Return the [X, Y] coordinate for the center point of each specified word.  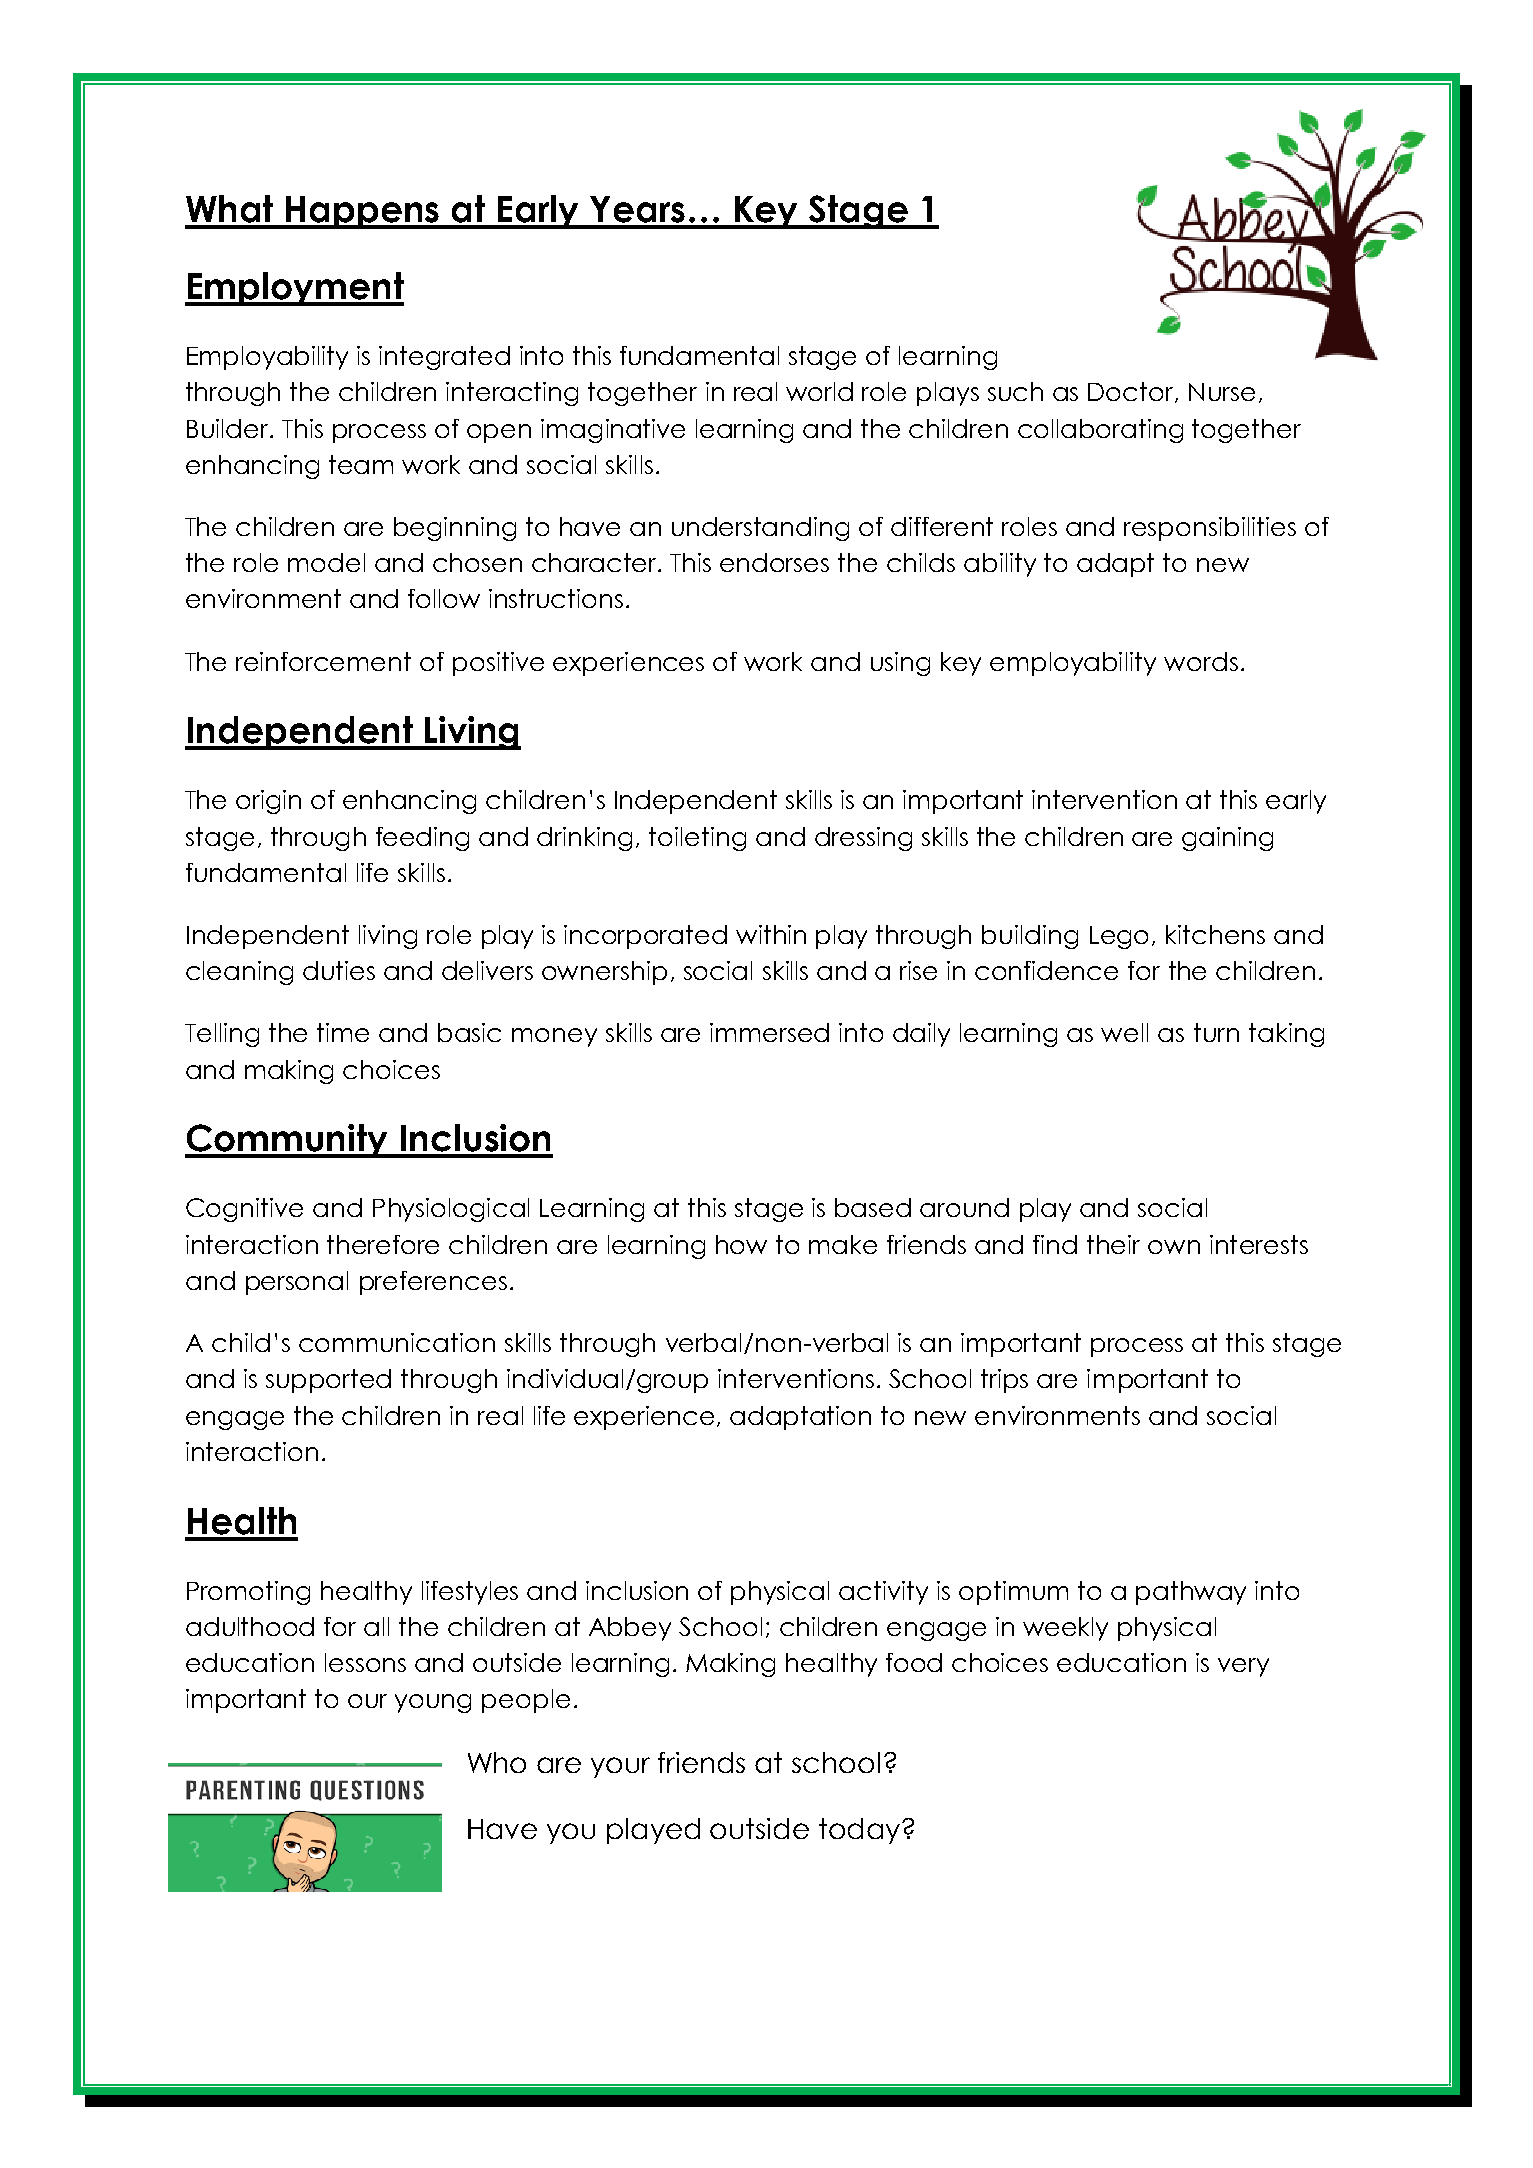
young [433, 1703]
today [859, 1831]
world [819, 391]
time [343, 1032]
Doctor [1132, 392]
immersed [769, 1032]
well [1124, 1032]
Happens [363, 212]
